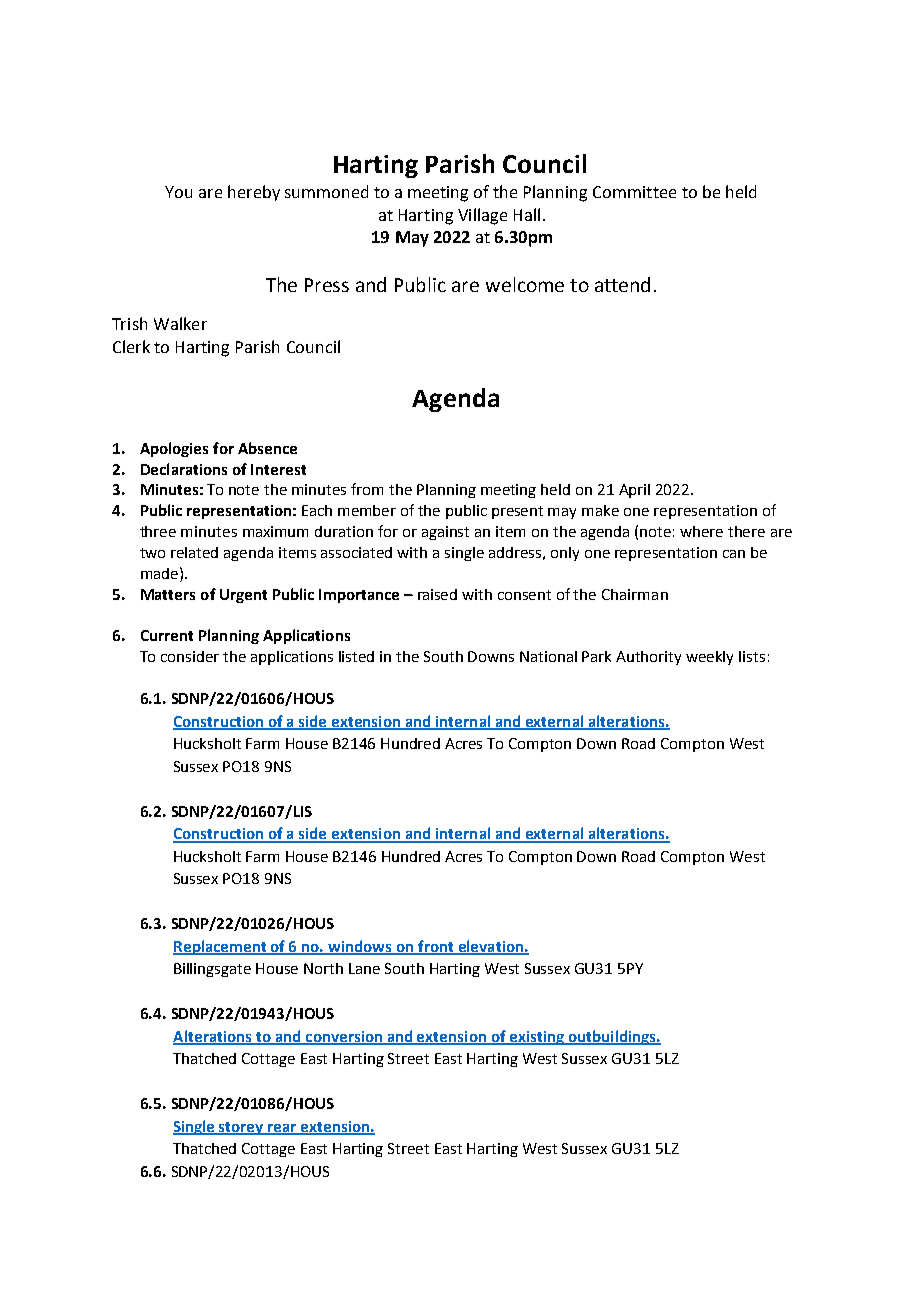  Describe the element at coordinates (167, 635) in the screenshot. I see `Current` at that location.
